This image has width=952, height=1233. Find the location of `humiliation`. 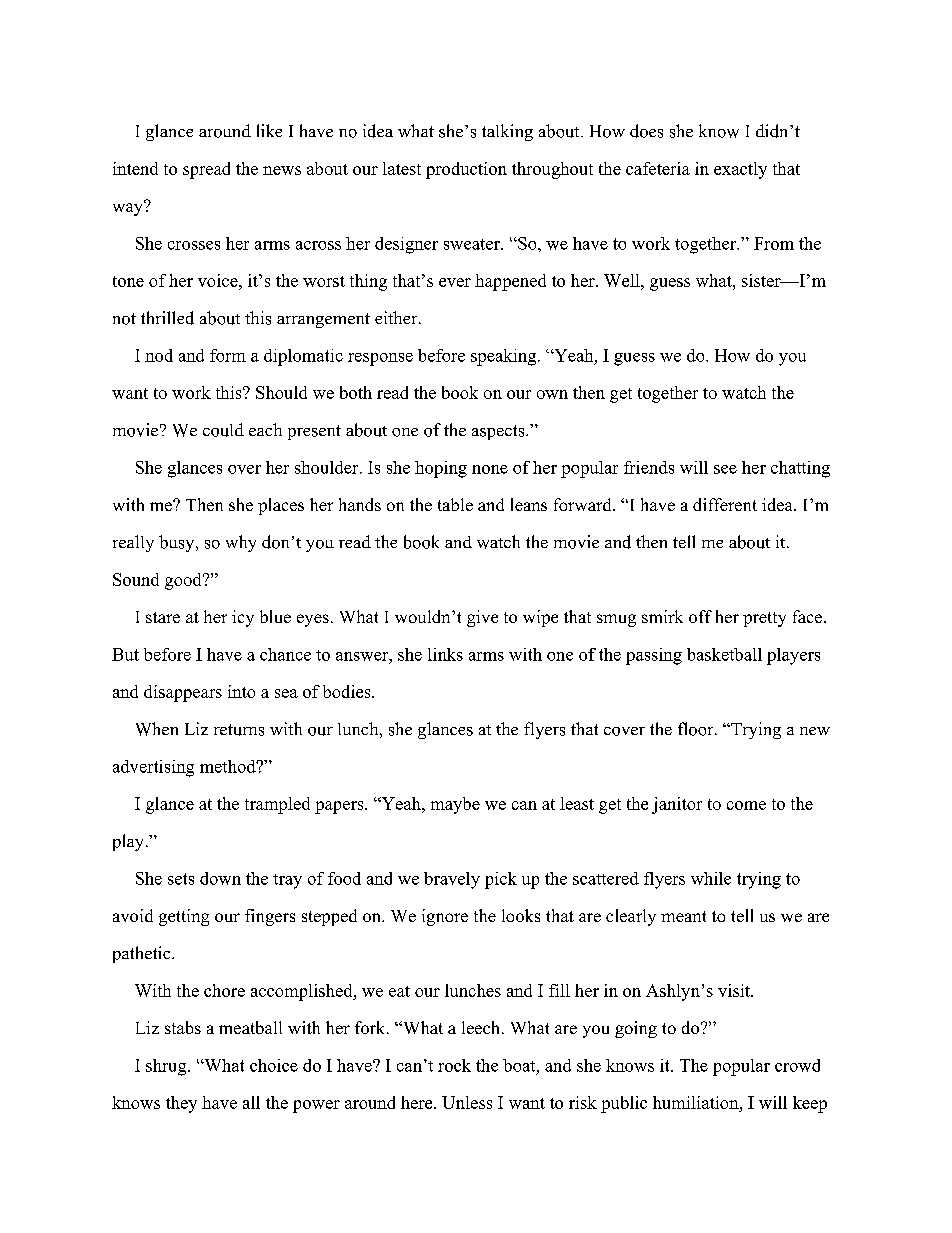

humiliation is located at coordinates (697, 1102).
